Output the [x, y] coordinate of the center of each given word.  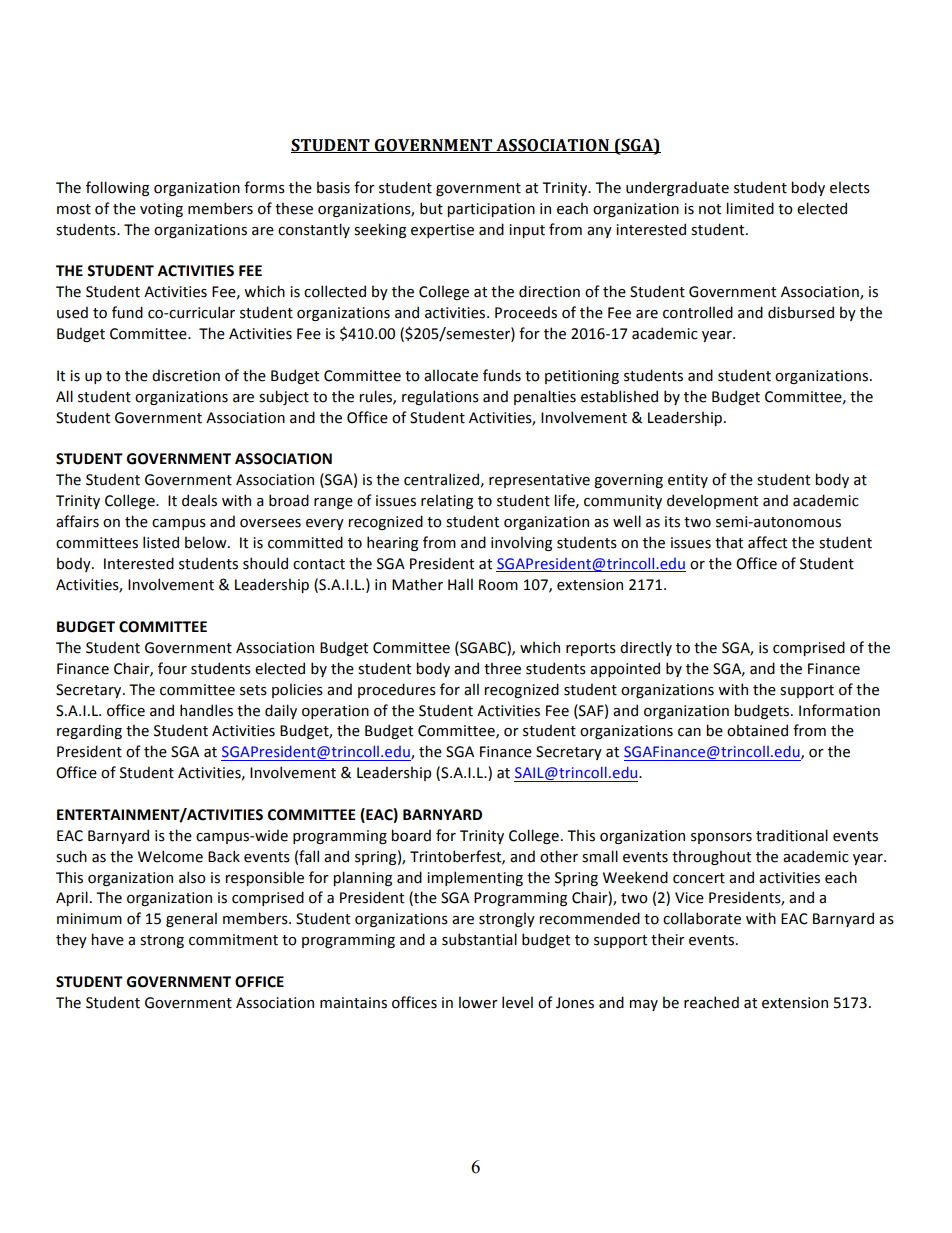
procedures [397, 690]
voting [161, 210]
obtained [757, 730]
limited [750, 208]
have [107, 939]
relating [447, 501]
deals [199, 500]
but [431, 208]
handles [206, 710]
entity [688, 481]
